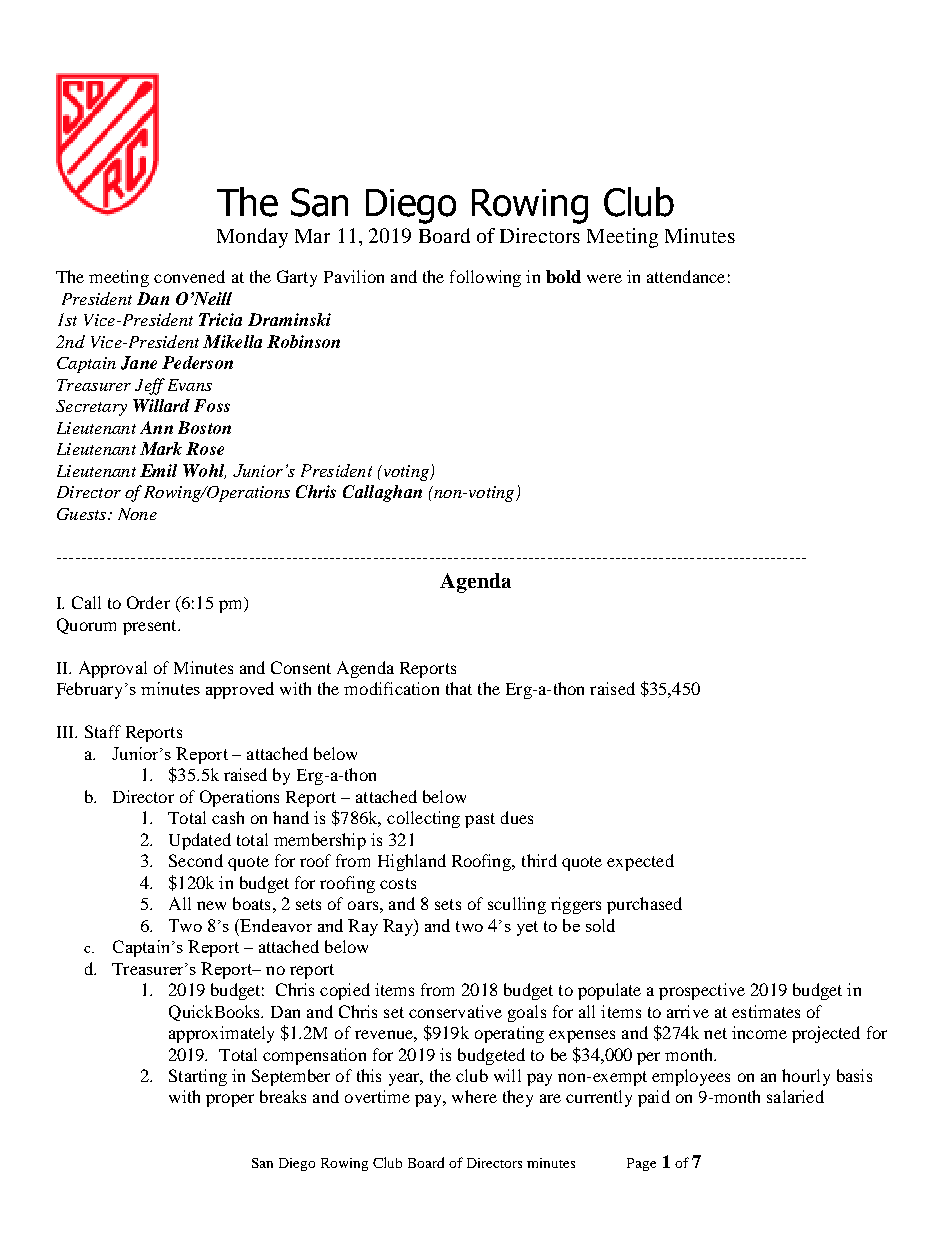 This document has height=1233, width=952. Describe the element at coordinates (230, 1100) in the document. I see `proper` at that location.
